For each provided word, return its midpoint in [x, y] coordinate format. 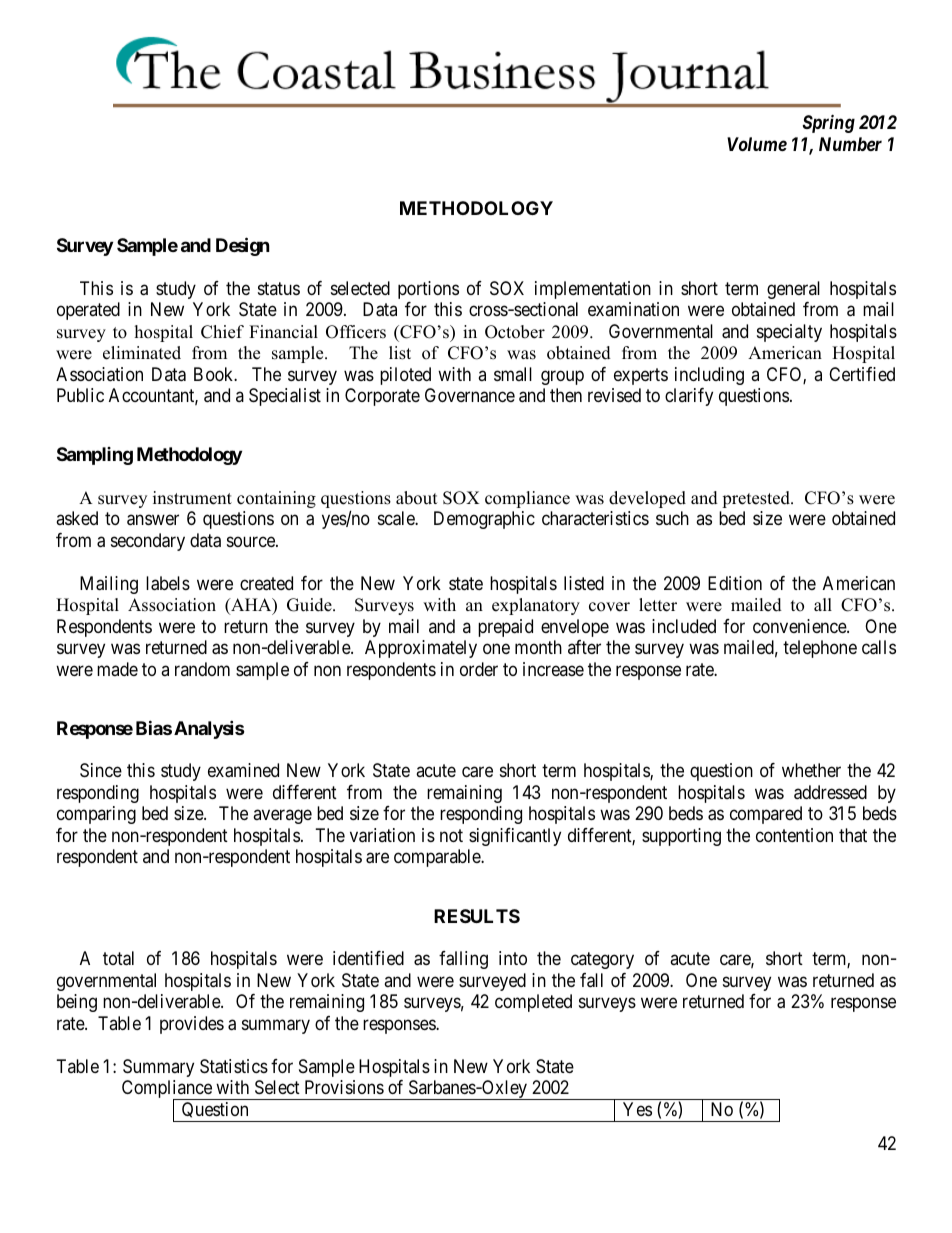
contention [794, 835]
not [451, 835]
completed [533, 1003]
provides [192, 1025]
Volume [757, 144]
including [709, 376]
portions [428, 290]
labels [168, 583]
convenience [800, 626]
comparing [96, 815]
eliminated [142, 353]
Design [243, 247]
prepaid [505, 628]
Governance [470, 395]
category [602, 960]
